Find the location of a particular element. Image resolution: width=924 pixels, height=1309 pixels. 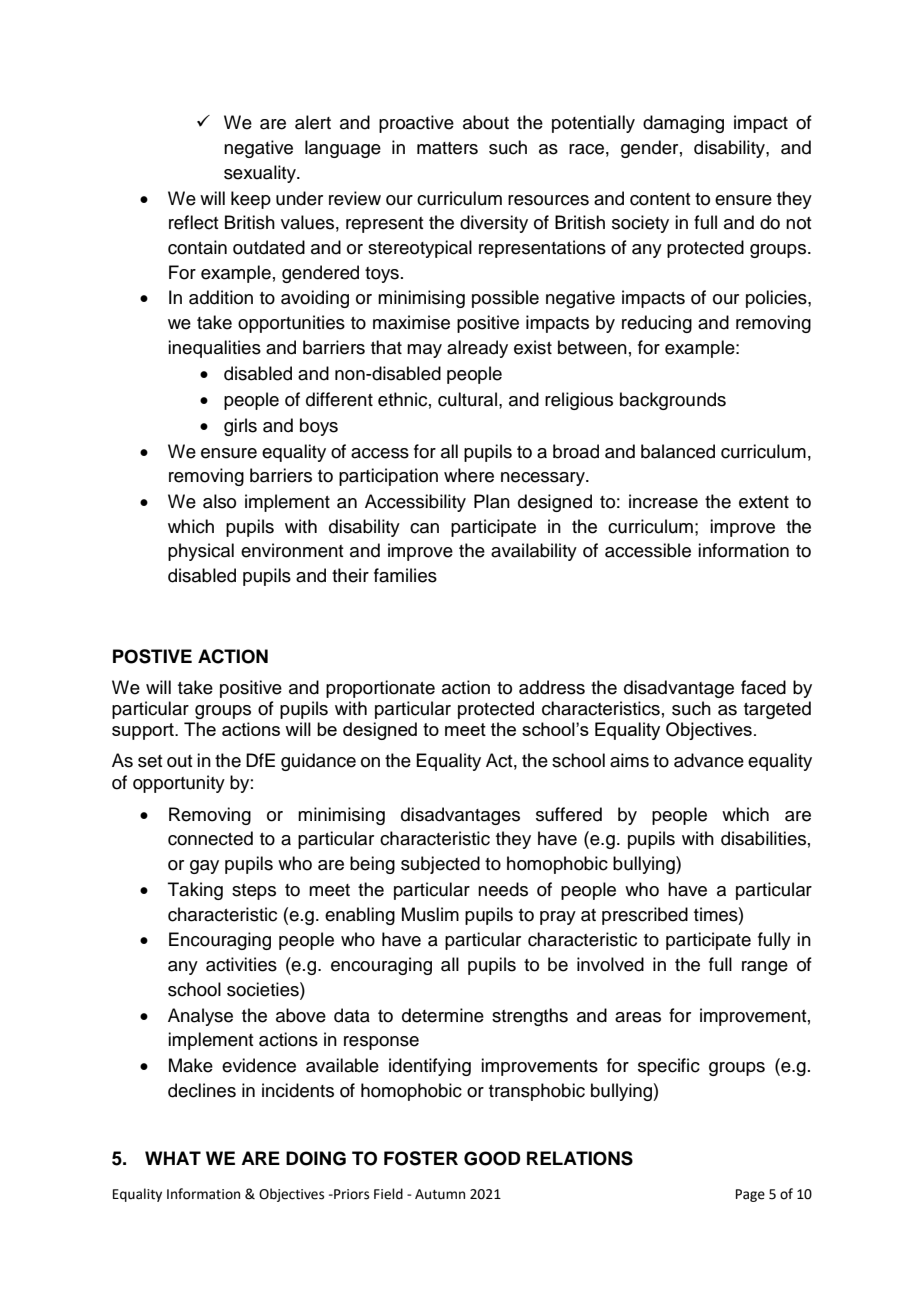

sexuality is located at coordinates (261, 174).
